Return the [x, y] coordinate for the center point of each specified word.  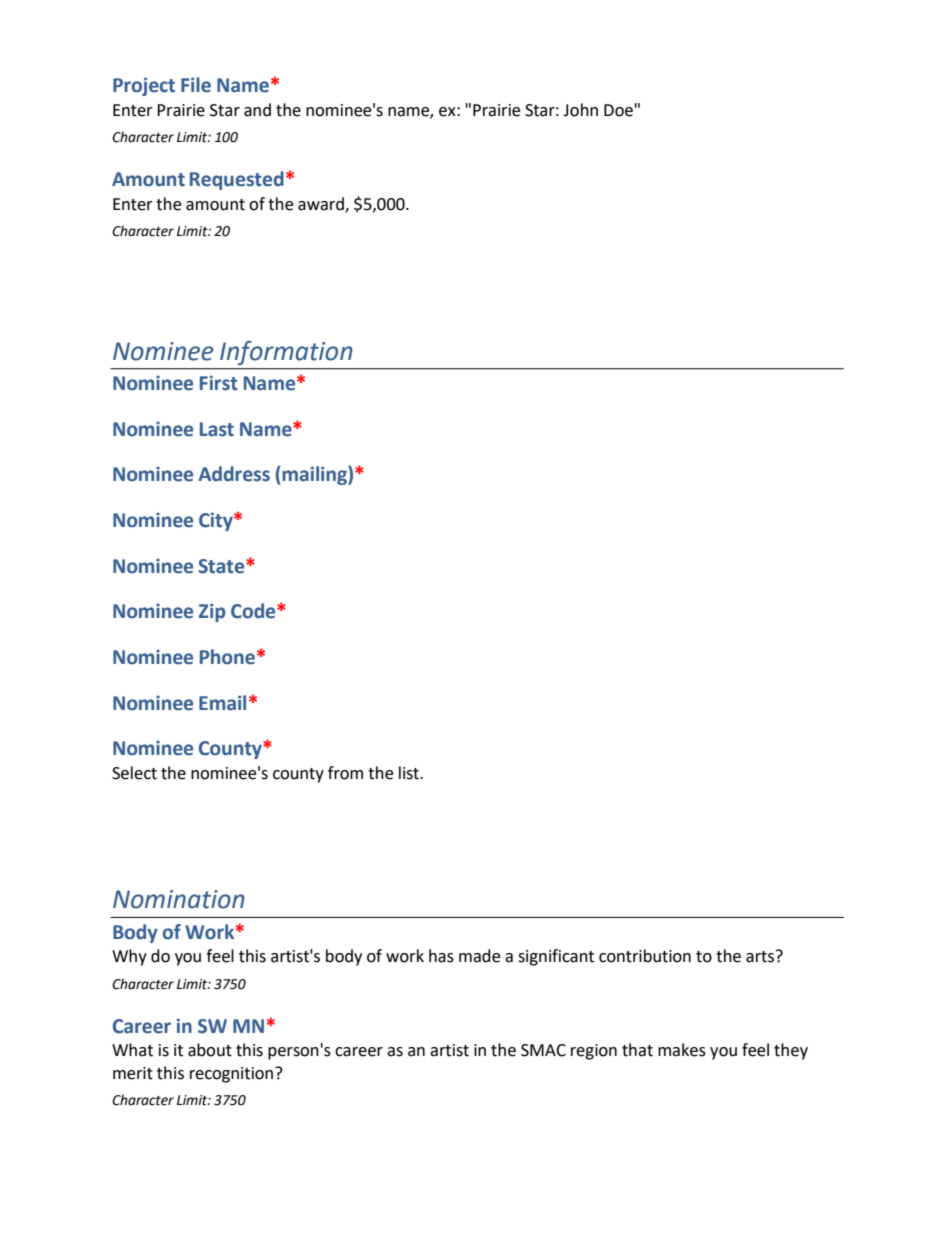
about [210, 1050]
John [580, 110]
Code [254, 611]
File [196, 85]
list [410, 773]
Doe [618, 110]
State [222, 566]
